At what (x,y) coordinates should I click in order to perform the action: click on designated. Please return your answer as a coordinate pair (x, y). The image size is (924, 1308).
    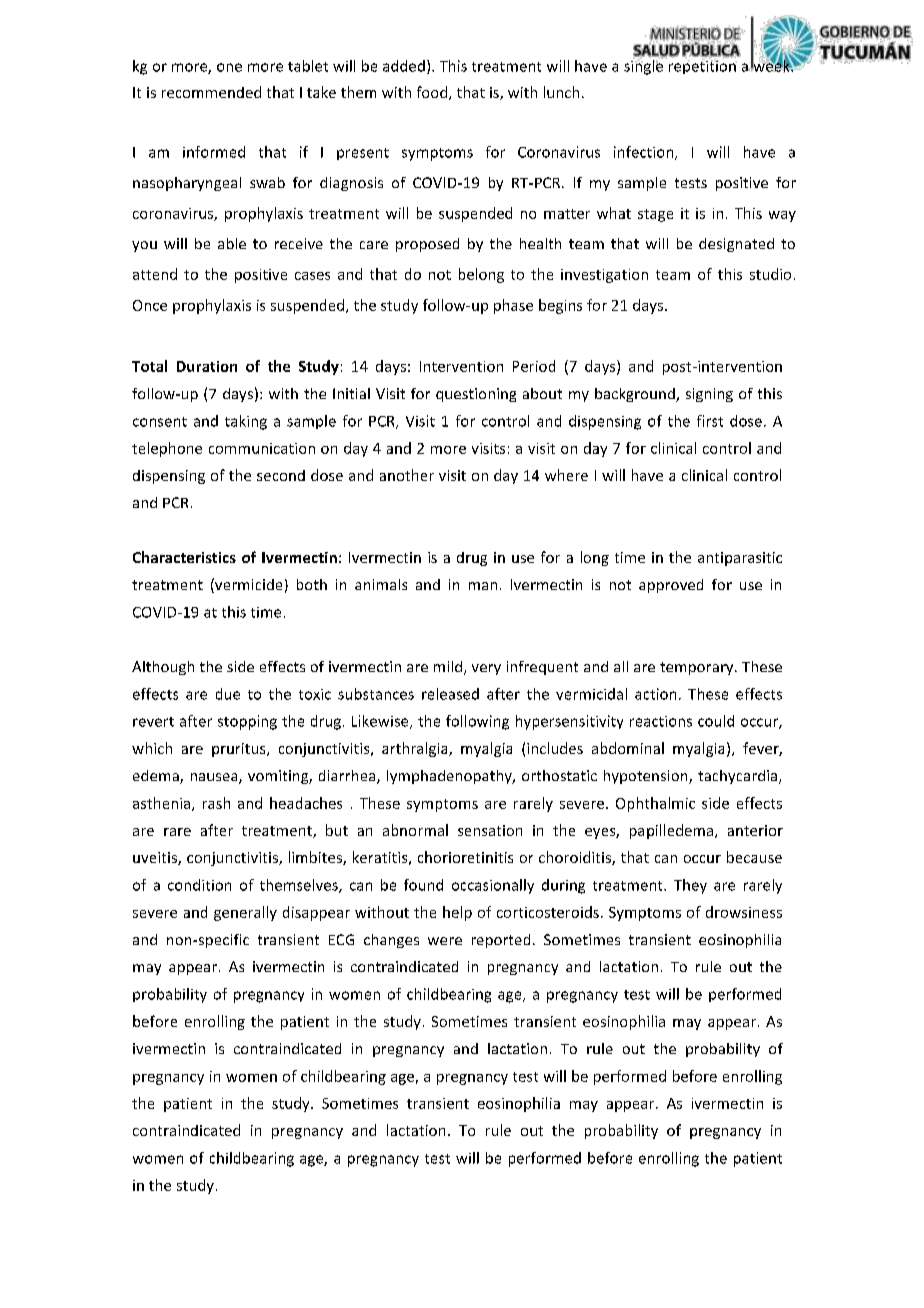
    Looking at the image, I should click on (736, 245).
